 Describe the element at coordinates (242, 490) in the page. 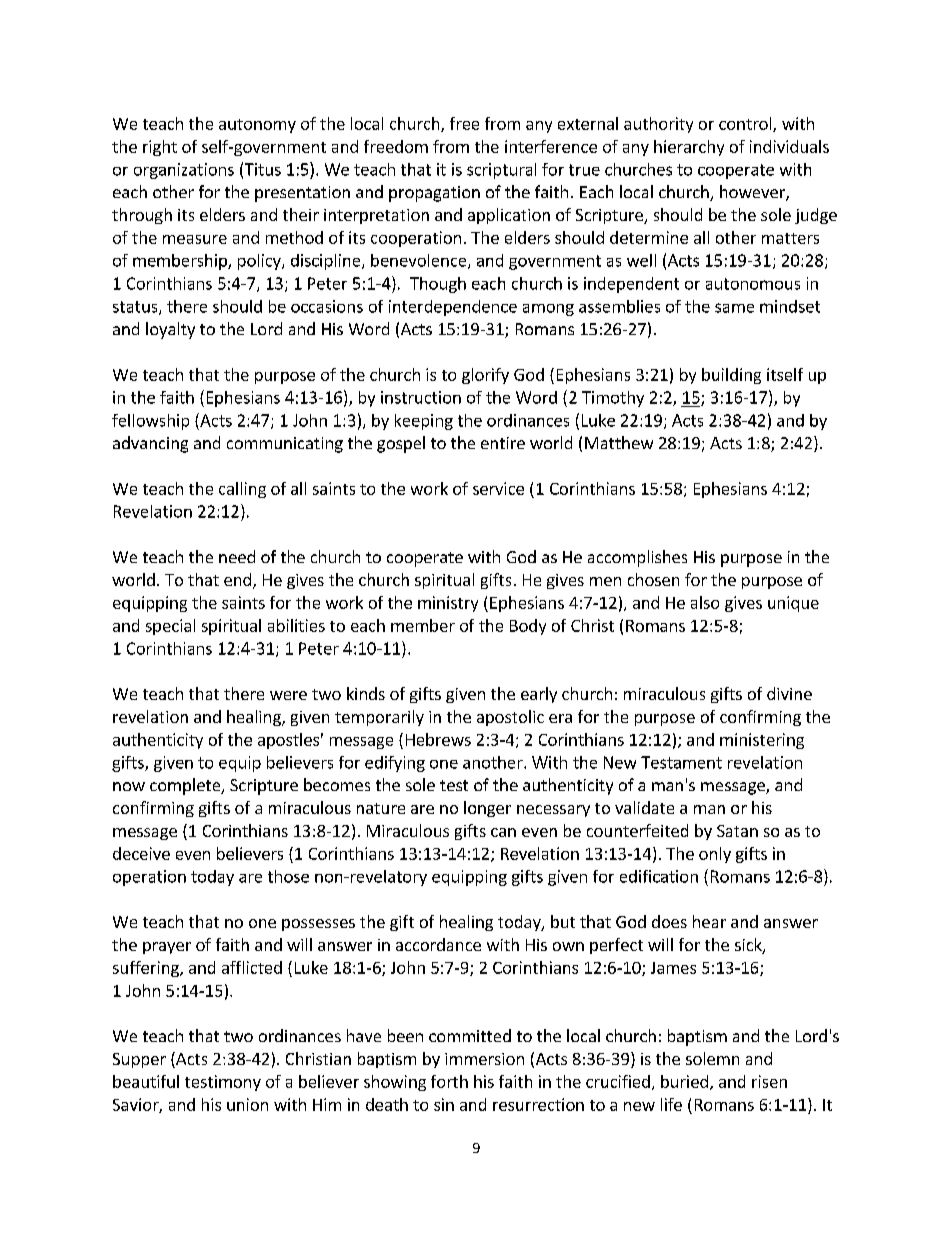

I see `calling` at that location.
